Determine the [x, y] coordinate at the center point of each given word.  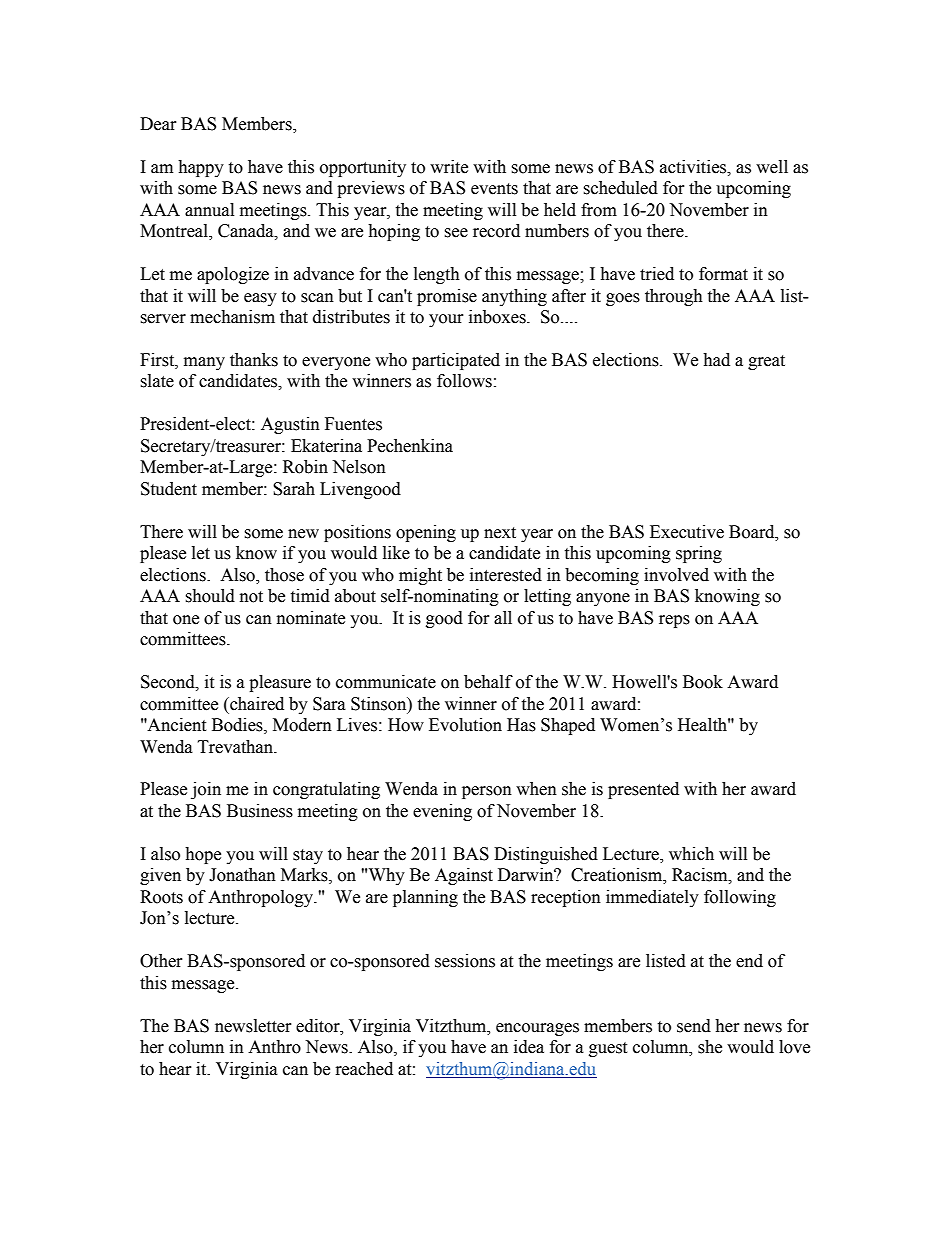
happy [201, 168]
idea [529, 1047]
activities [694, 167]
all [503, 618]
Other [161, 961]
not [251, 597]
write [449, 167]
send [694, 1026]
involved [676, 575]
